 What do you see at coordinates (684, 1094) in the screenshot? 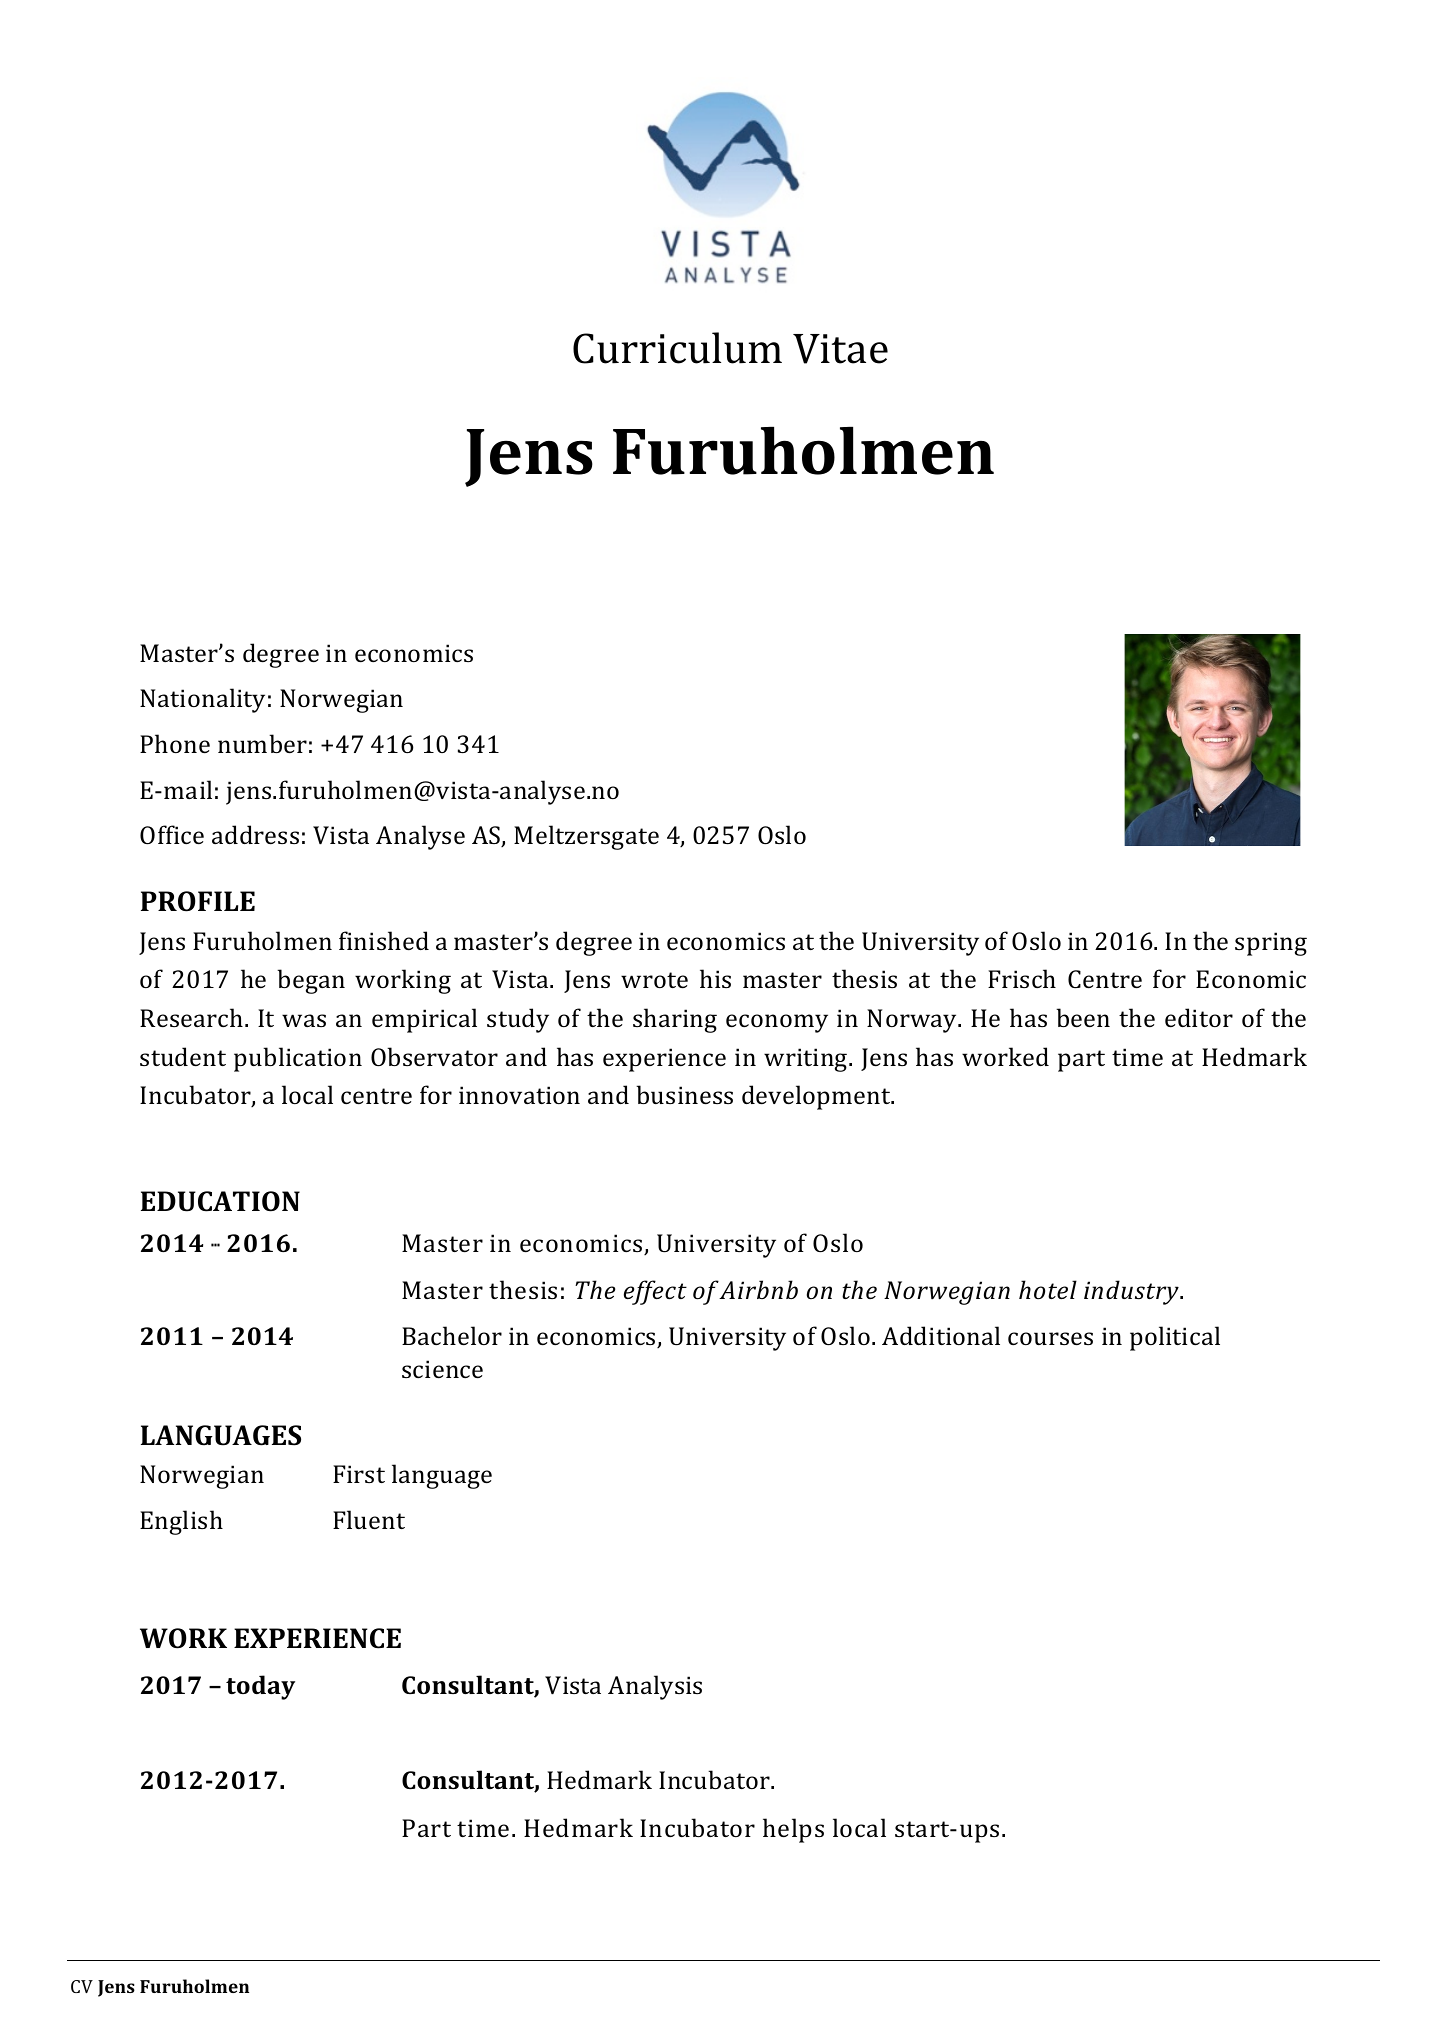
I see `business` at bounding box center [684, 1094].
